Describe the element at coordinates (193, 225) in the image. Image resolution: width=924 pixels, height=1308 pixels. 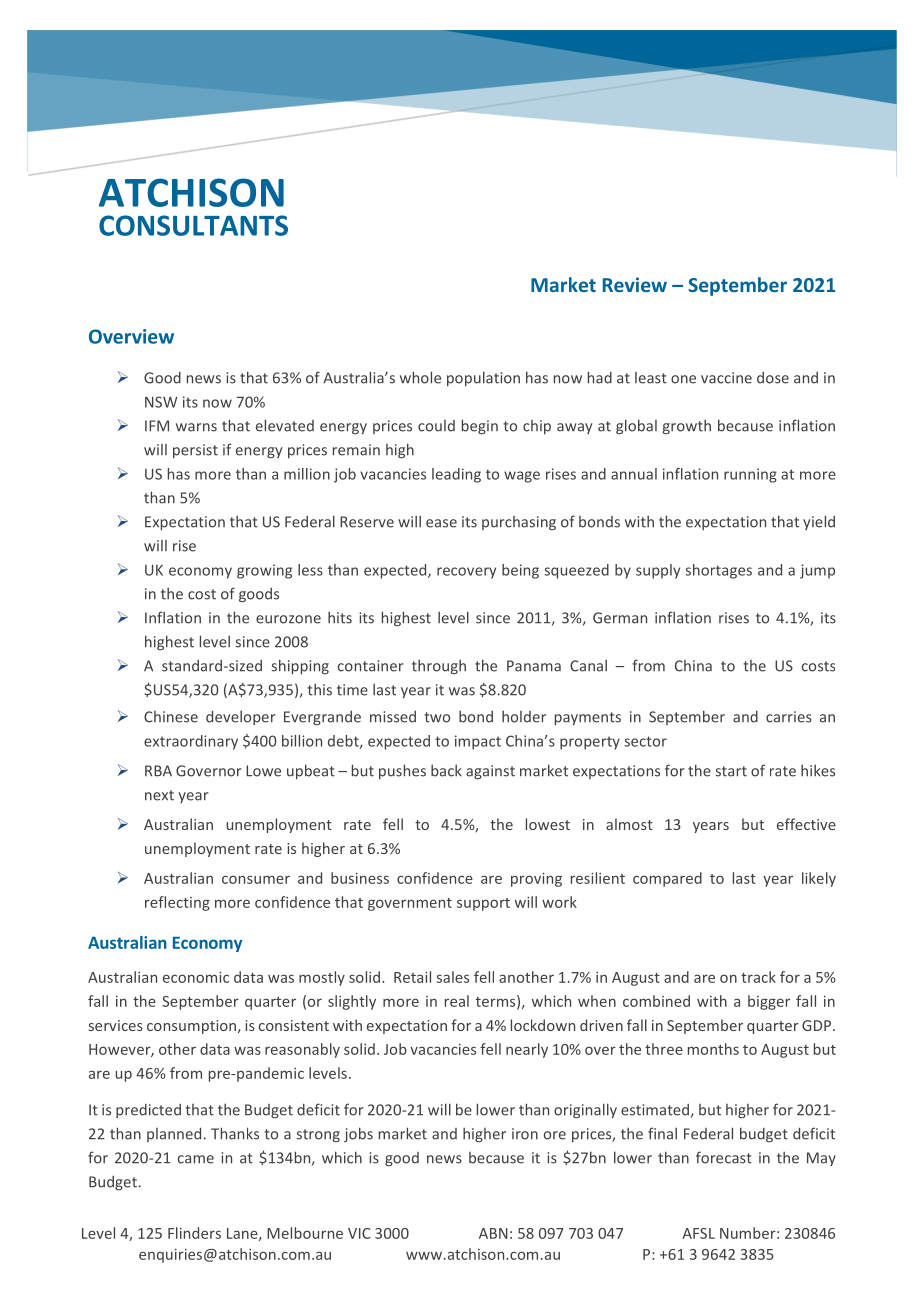
I see `CONSULTANTS` at that location.
